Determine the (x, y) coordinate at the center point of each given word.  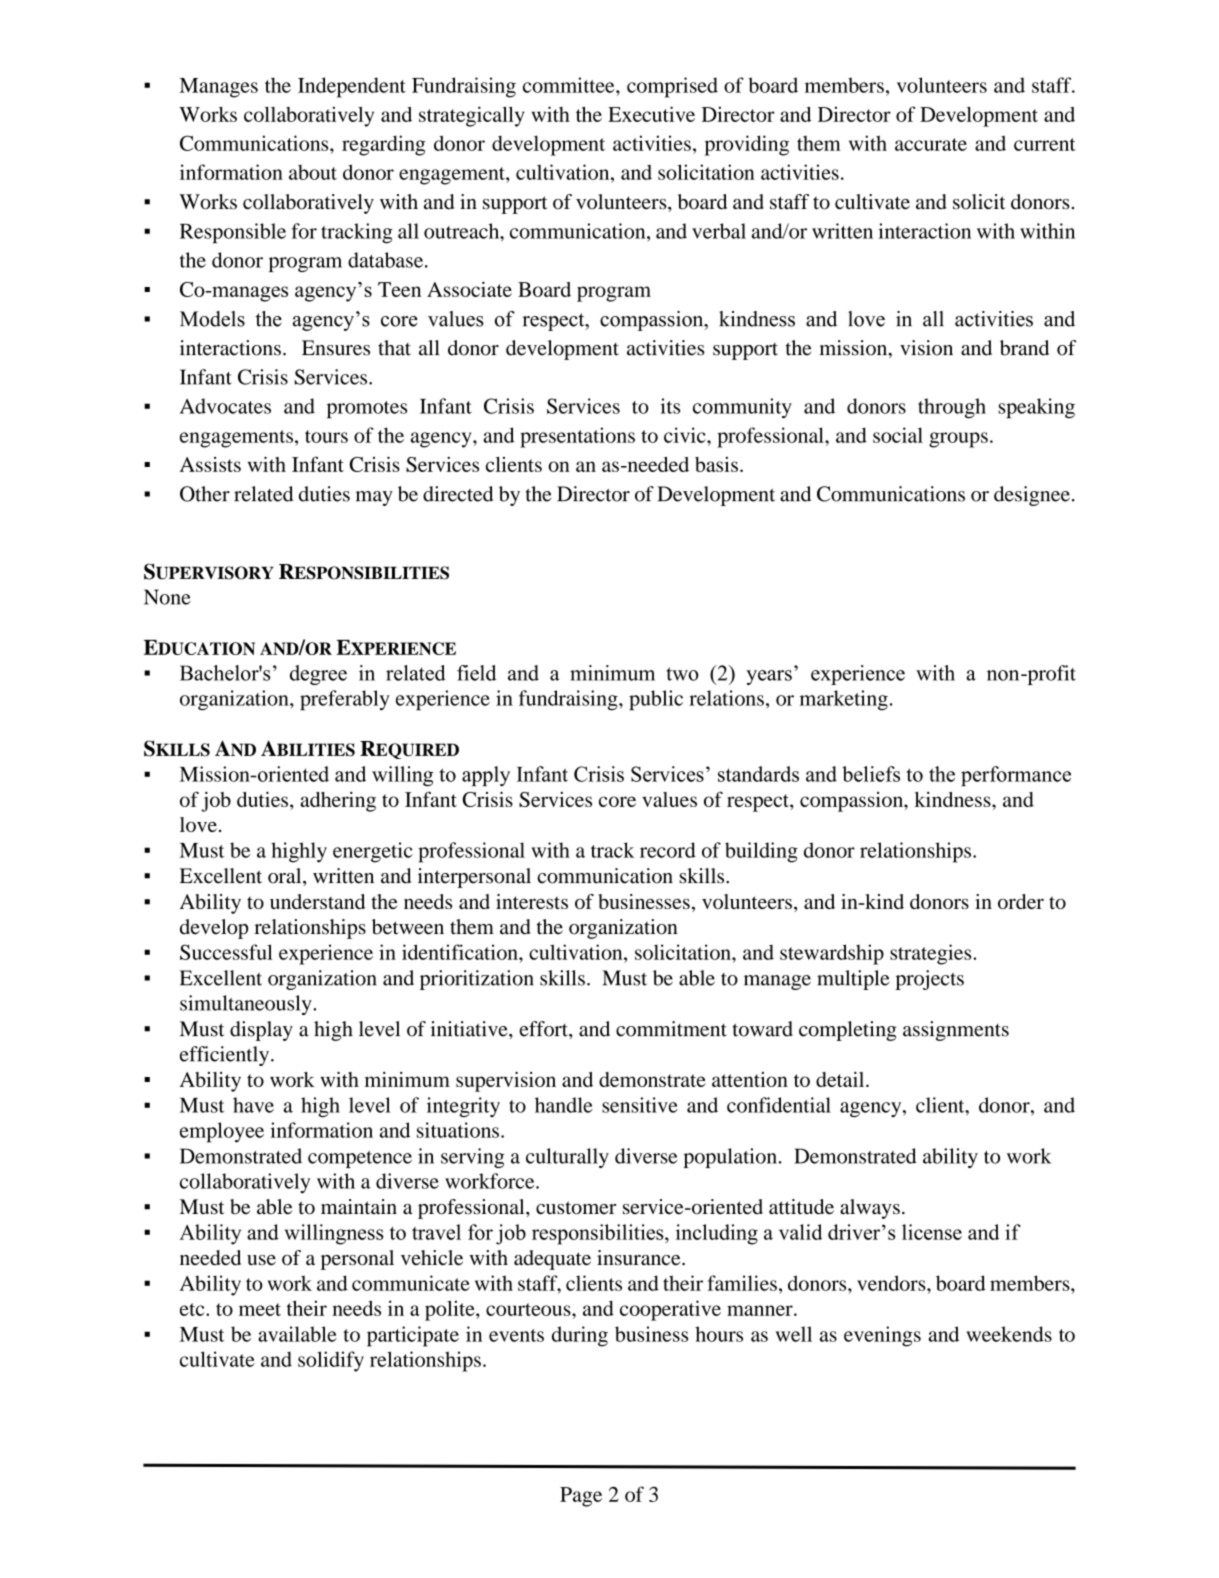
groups (958, 440)
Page (581, 1497)
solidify (331, 1361)
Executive (651, 114)
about (313, 172)
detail (841, 1079)
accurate (931, 144)
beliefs (871, 774)
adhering (338, 802)
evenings (882, 1336)
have (253, 1105)
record (668, 850)
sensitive (640, 1105)
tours (326, 436)
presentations (577, 437)
